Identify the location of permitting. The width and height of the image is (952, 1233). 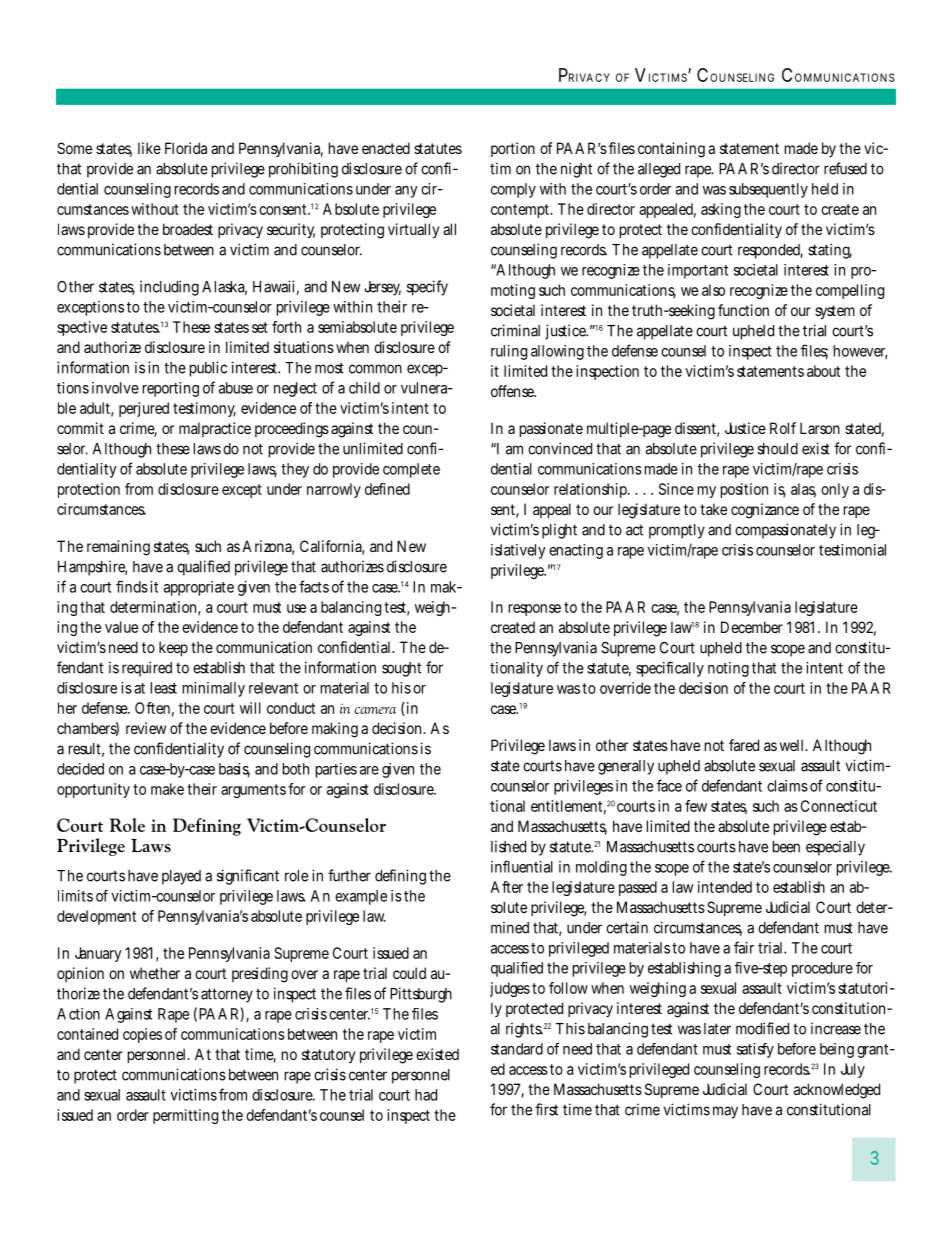
(185, 1116).
